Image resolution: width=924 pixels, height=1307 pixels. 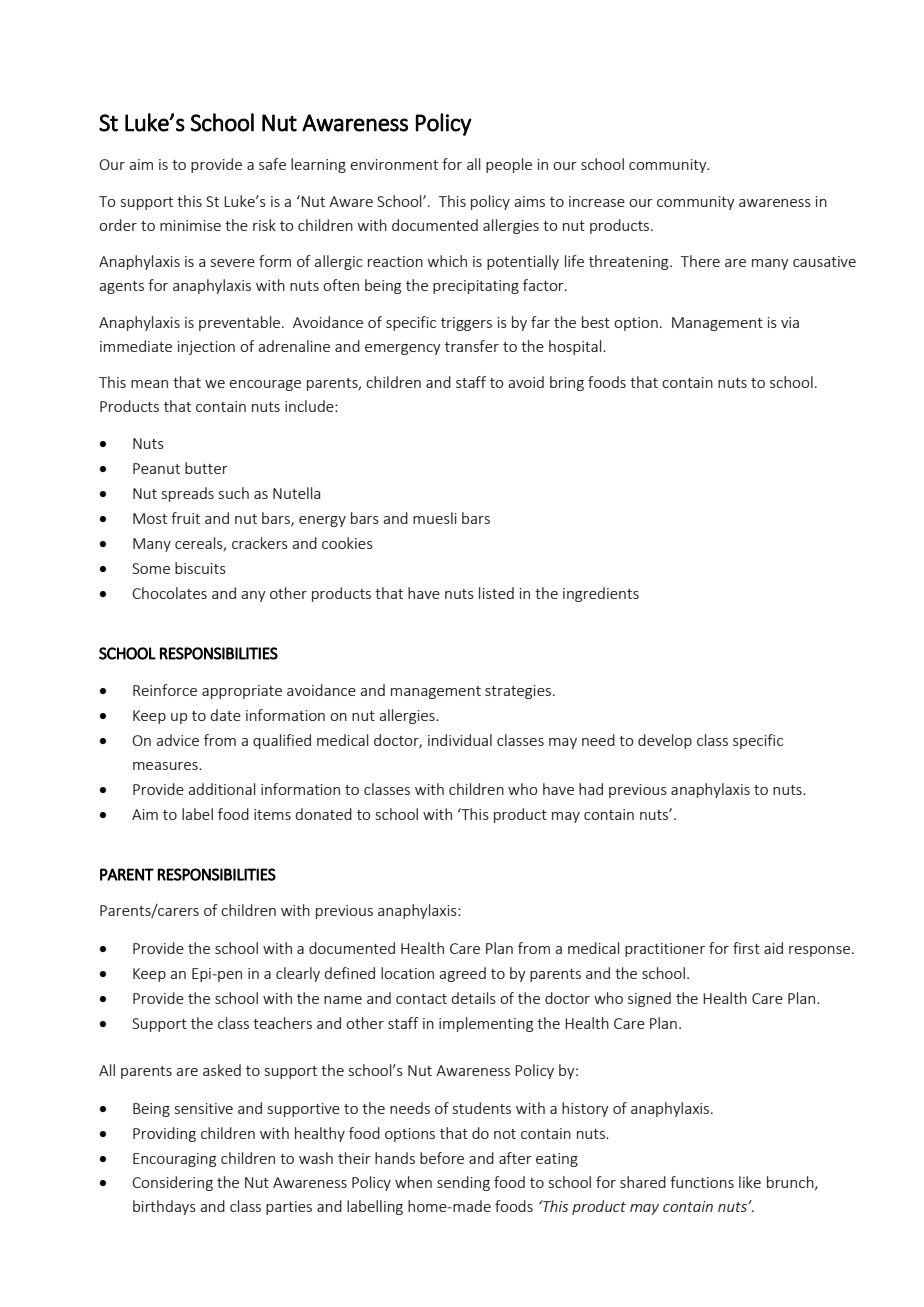 I want to click on people, so click(x=509, y=165).
